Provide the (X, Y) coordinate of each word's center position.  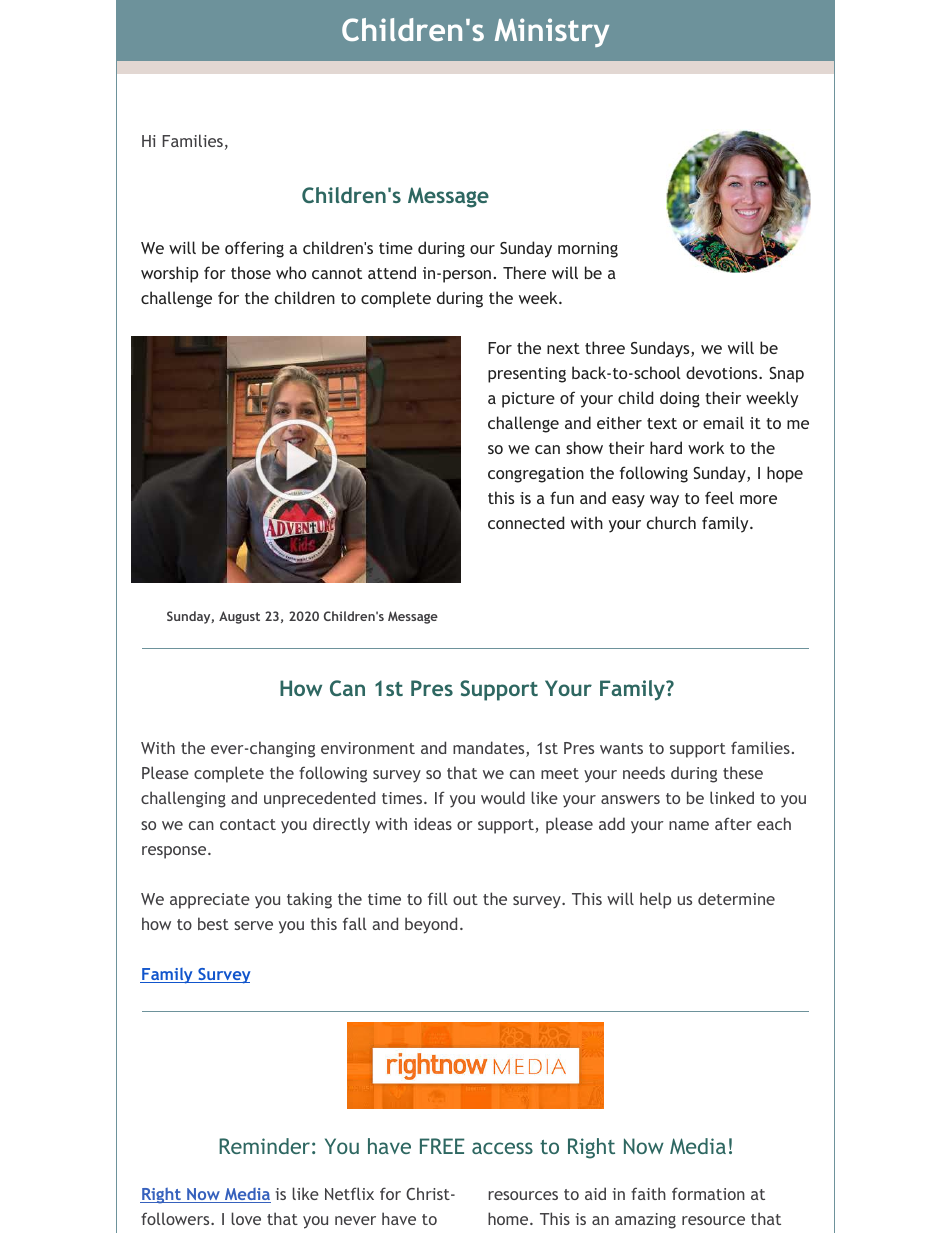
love (246, 1218)
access (502, 1148)
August (239, 617)
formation (708, 1193)
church (671, 522)
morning (588, 250)
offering (254, 249)
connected (526, 522)
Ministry (552, 32)
